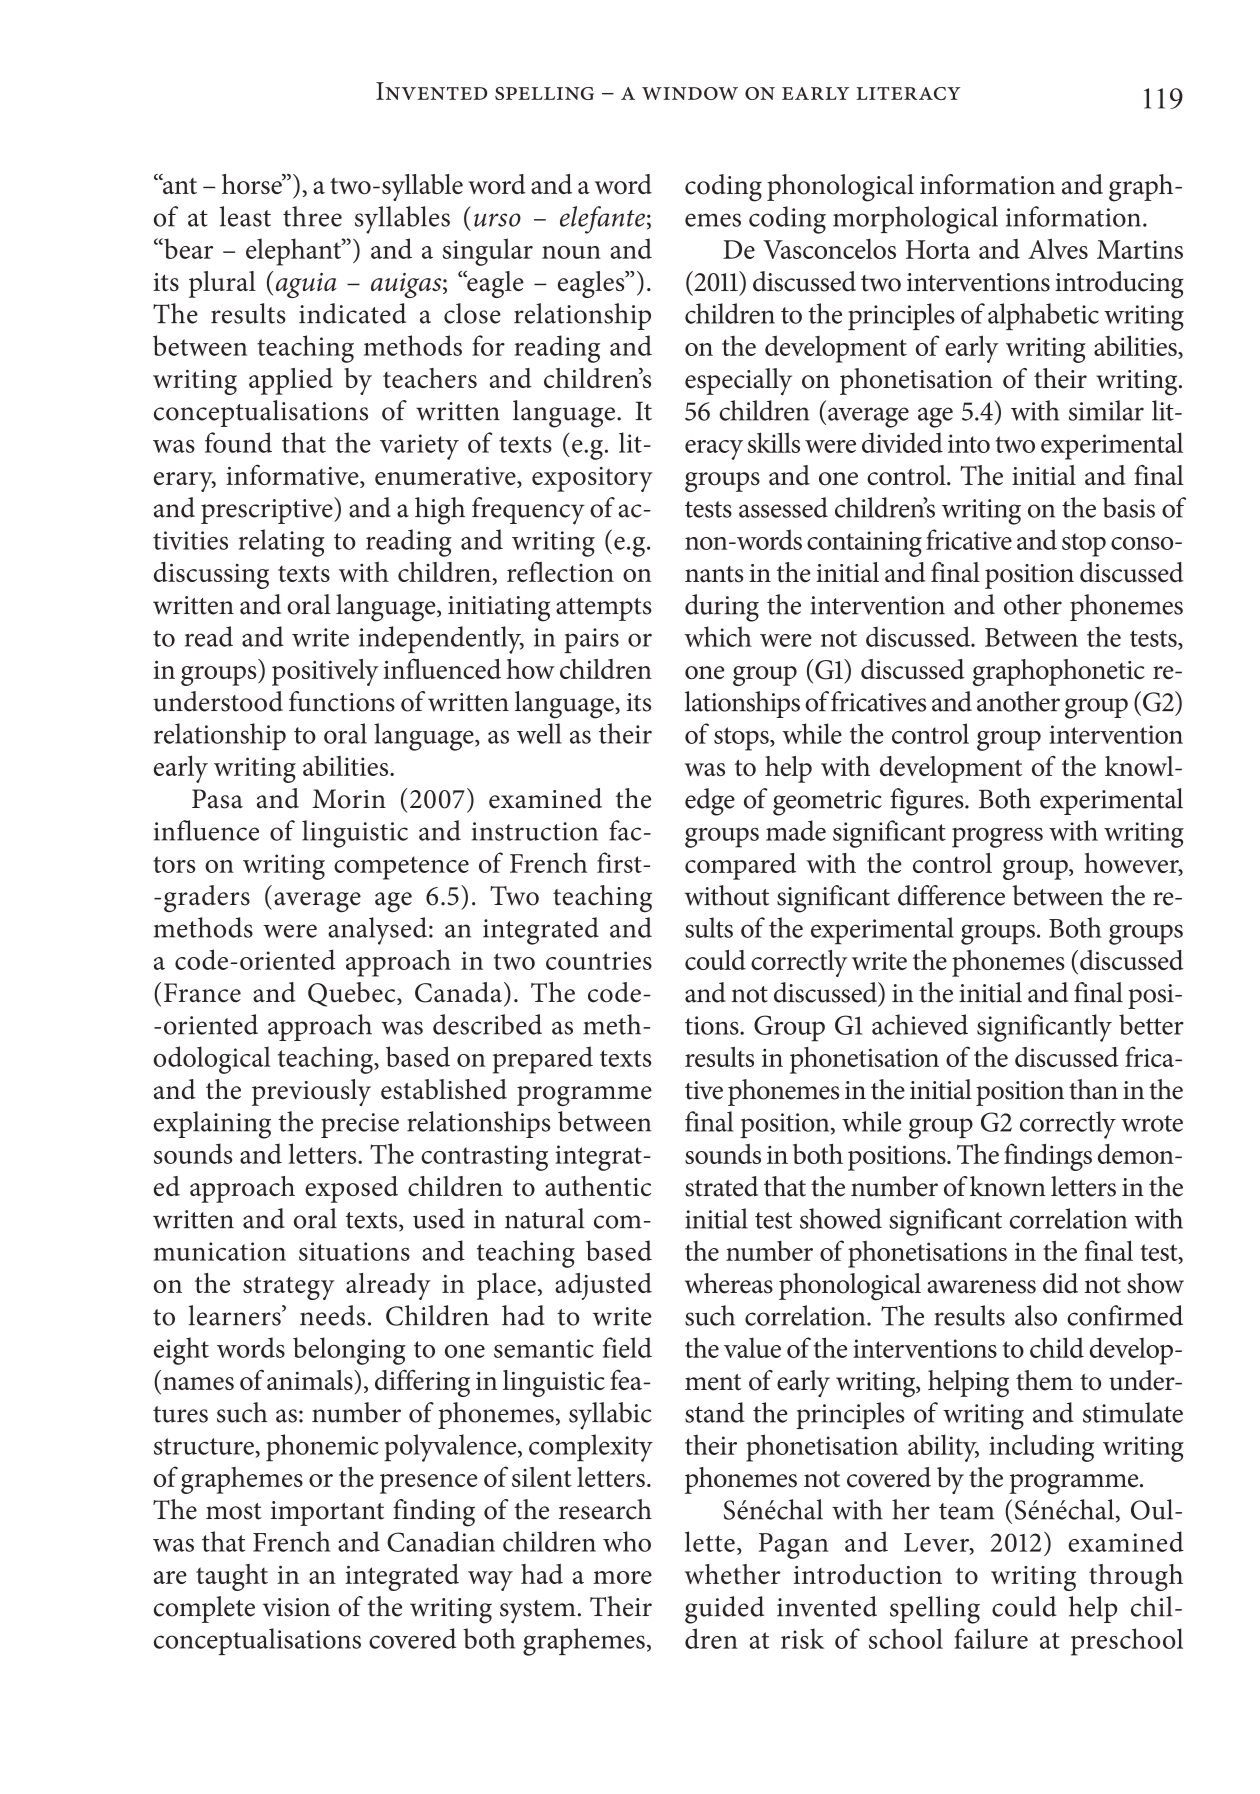 The image size is (1260, 1794). Describe the element at coordinates (296, 1607) in the screenshot. I see `vision` at that location.
